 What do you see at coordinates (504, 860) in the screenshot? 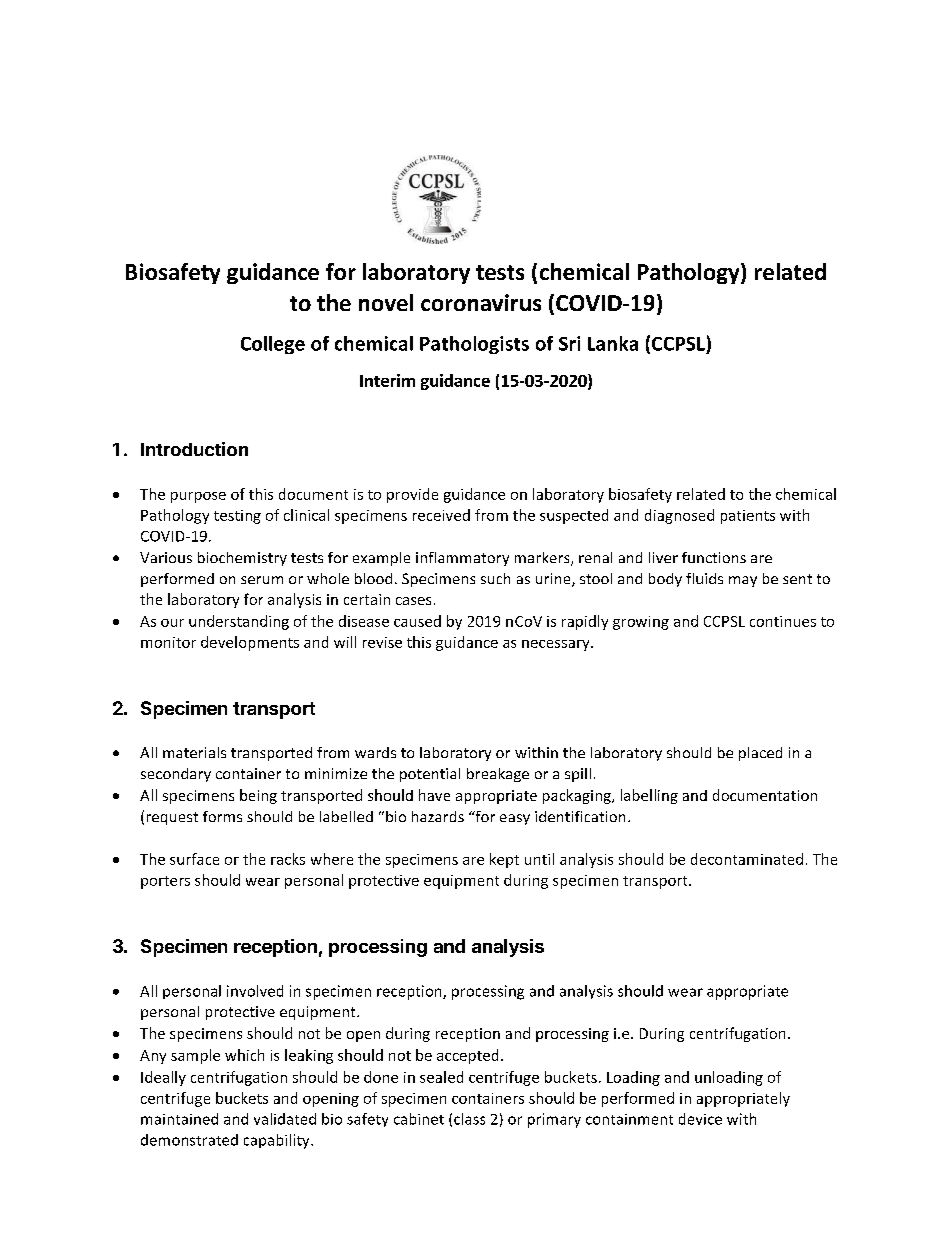
I see `kept` at bounding box center [504, 860].
